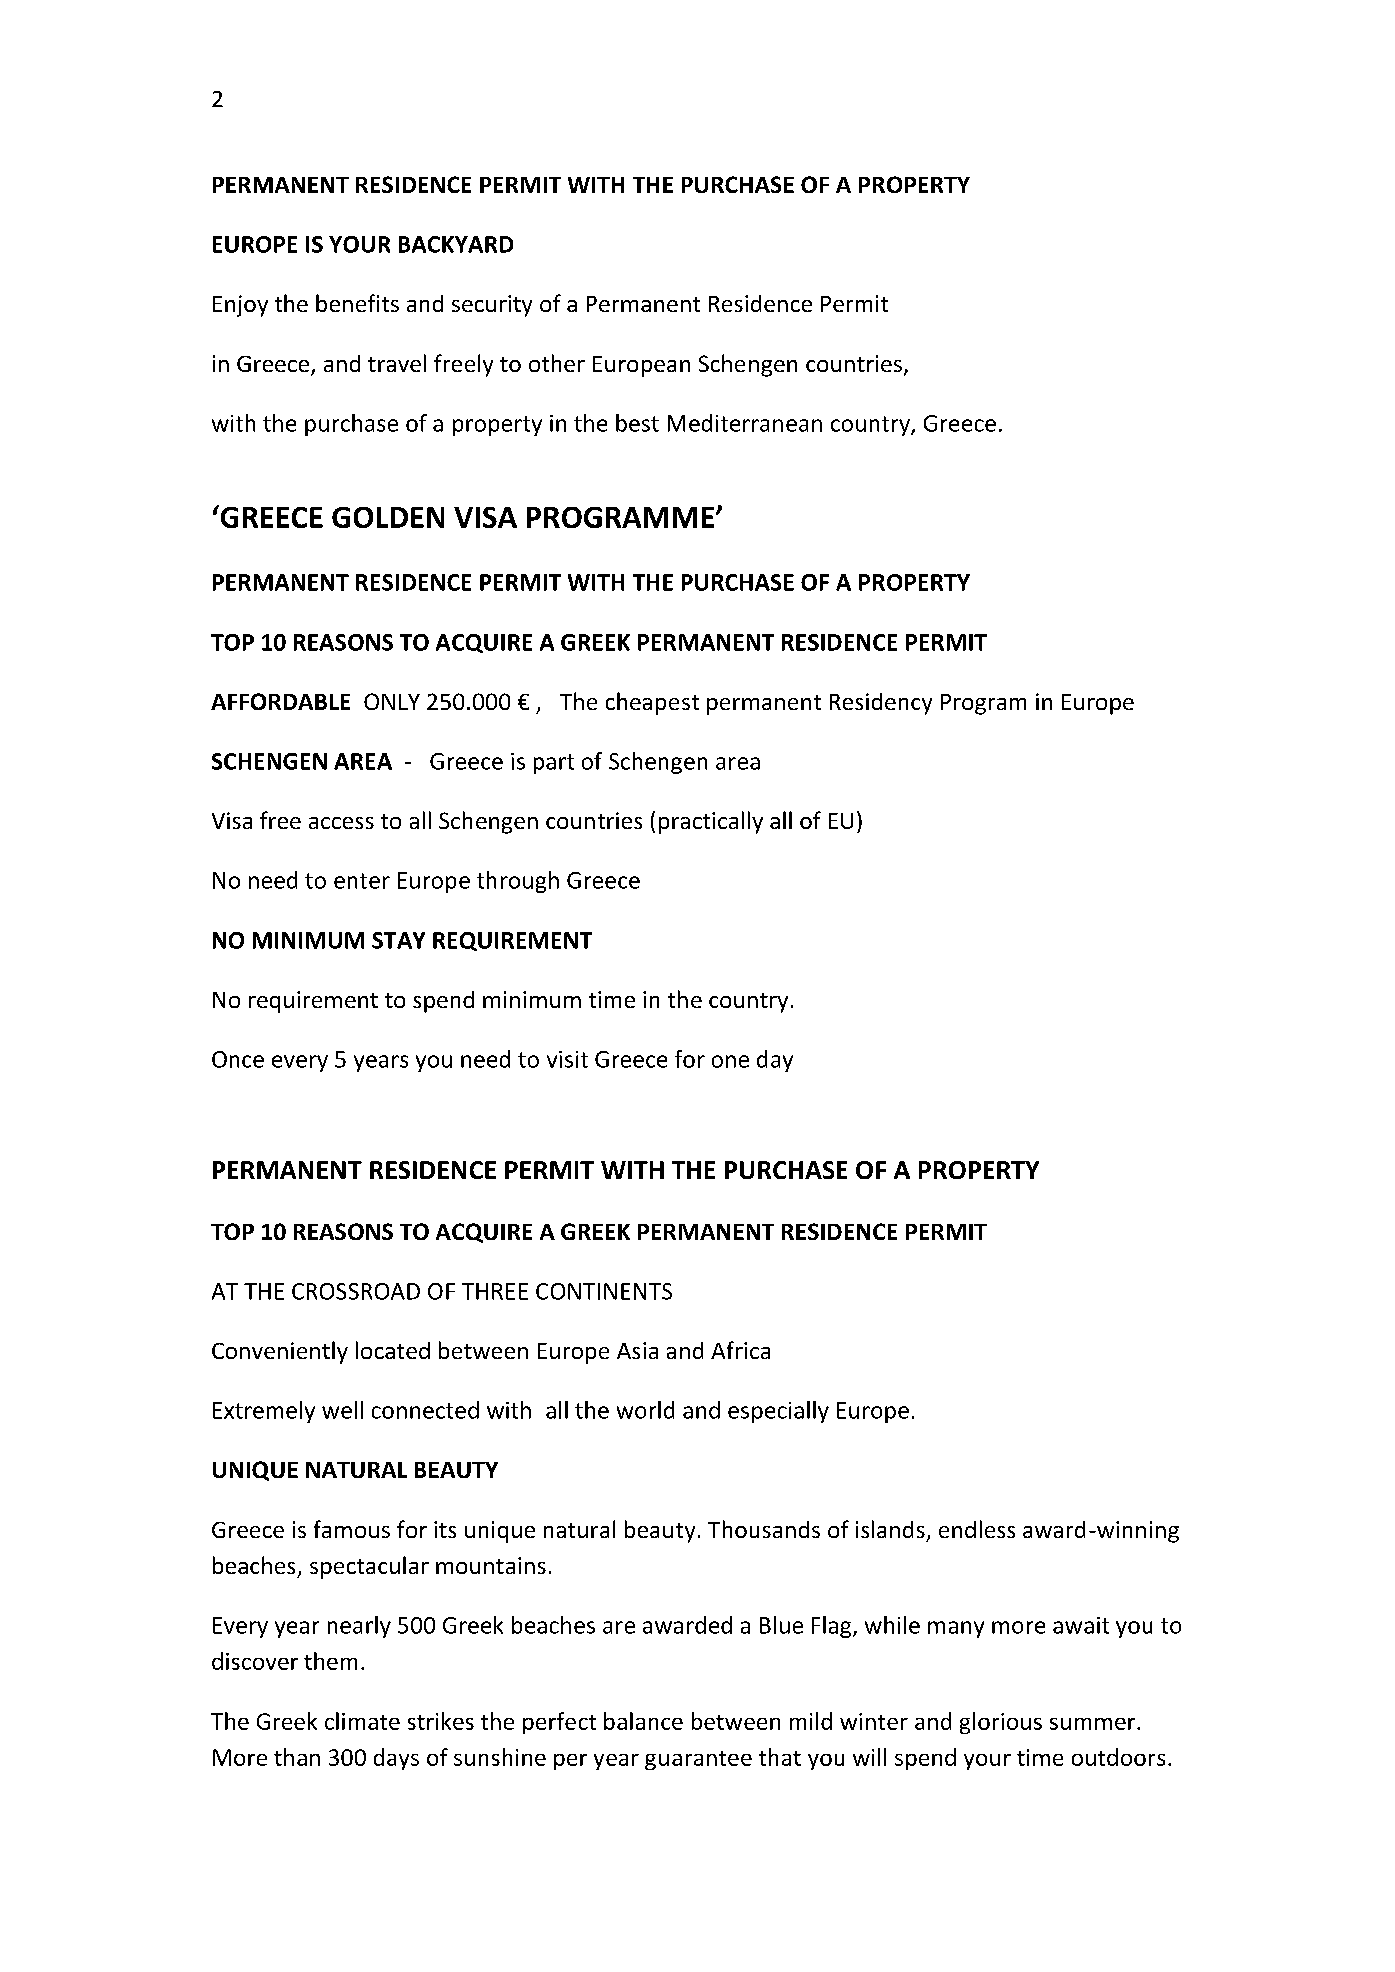 Image resolution: width=1395 pixels, height=1972 pixels. Describe the element at coordinates (730, 1061) in the document. I see `one` at that location.
